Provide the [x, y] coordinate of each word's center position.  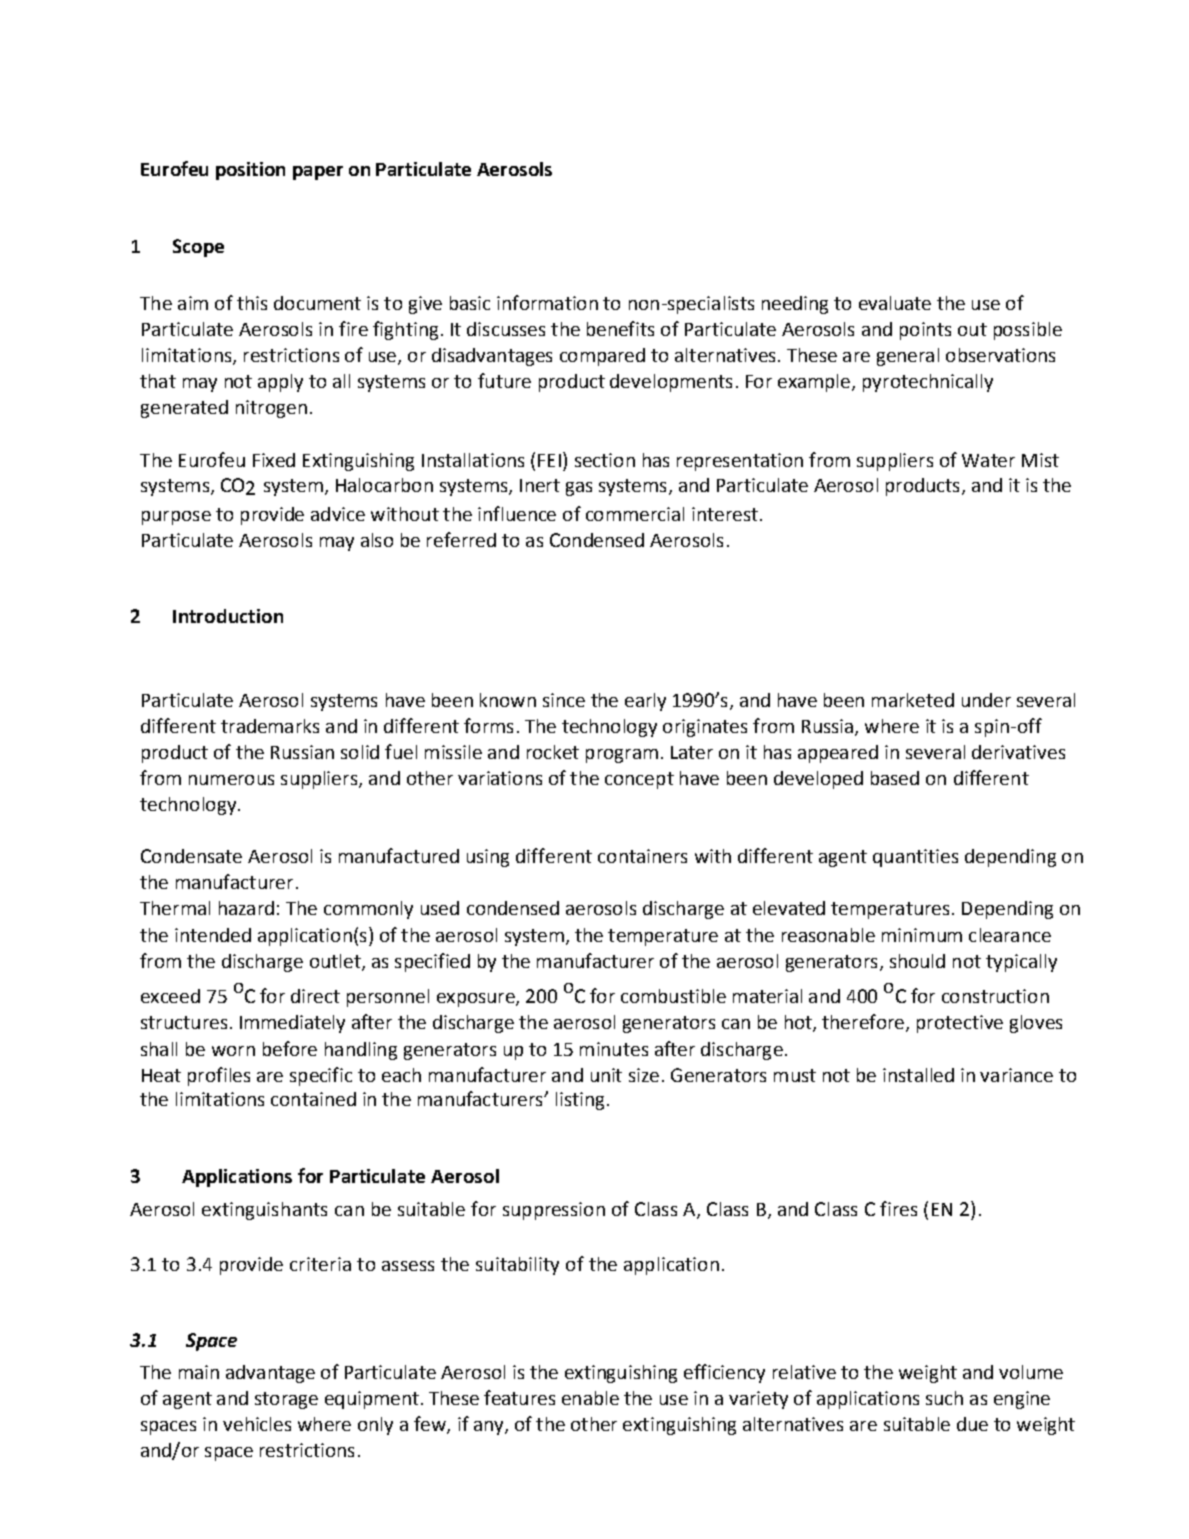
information [547, 302]
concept [639, 780]
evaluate [895, 303]
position [250, 171]
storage [286, 1400]
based [895, 778]
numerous [231, 780]
